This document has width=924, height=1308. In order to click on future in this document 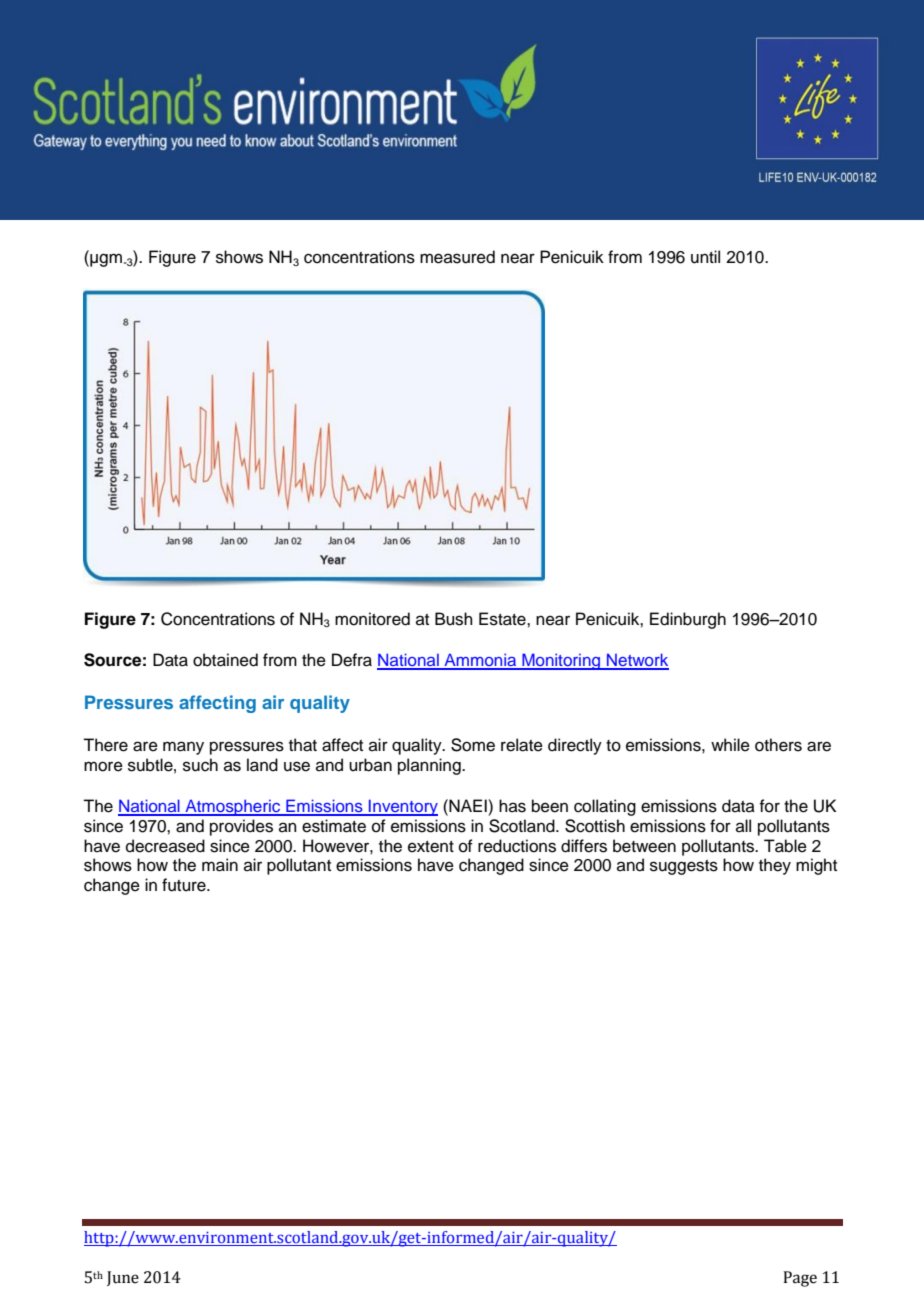, I will do `click(185, 885)`.
